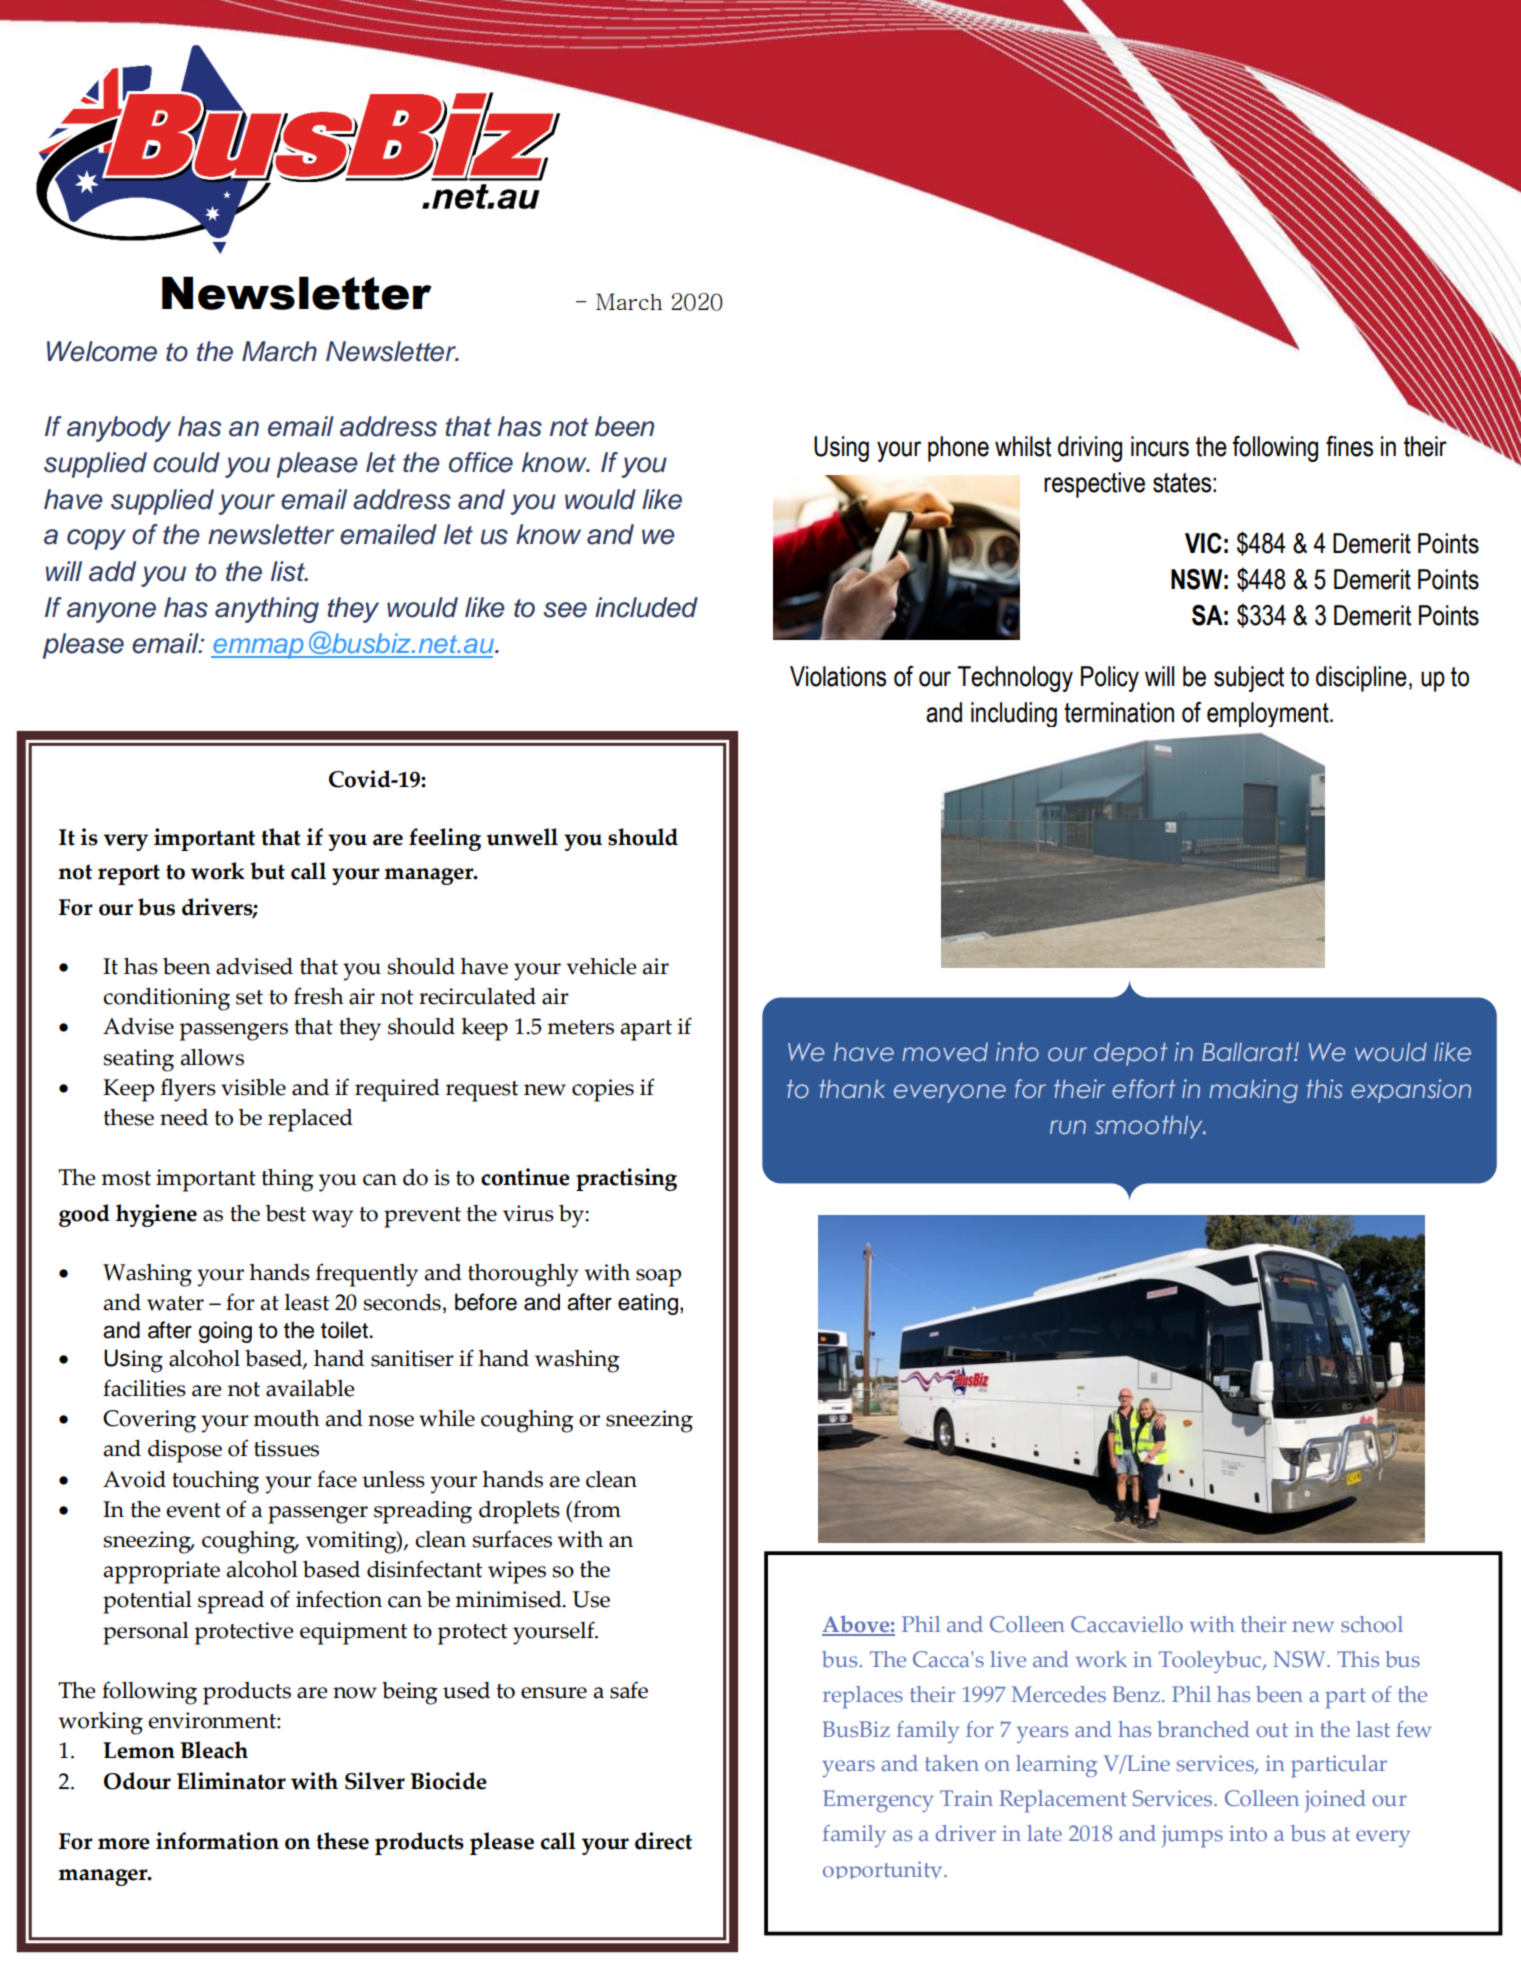 The image size is (1521, 1969). I want to click on touching, so click(215, 1482).
